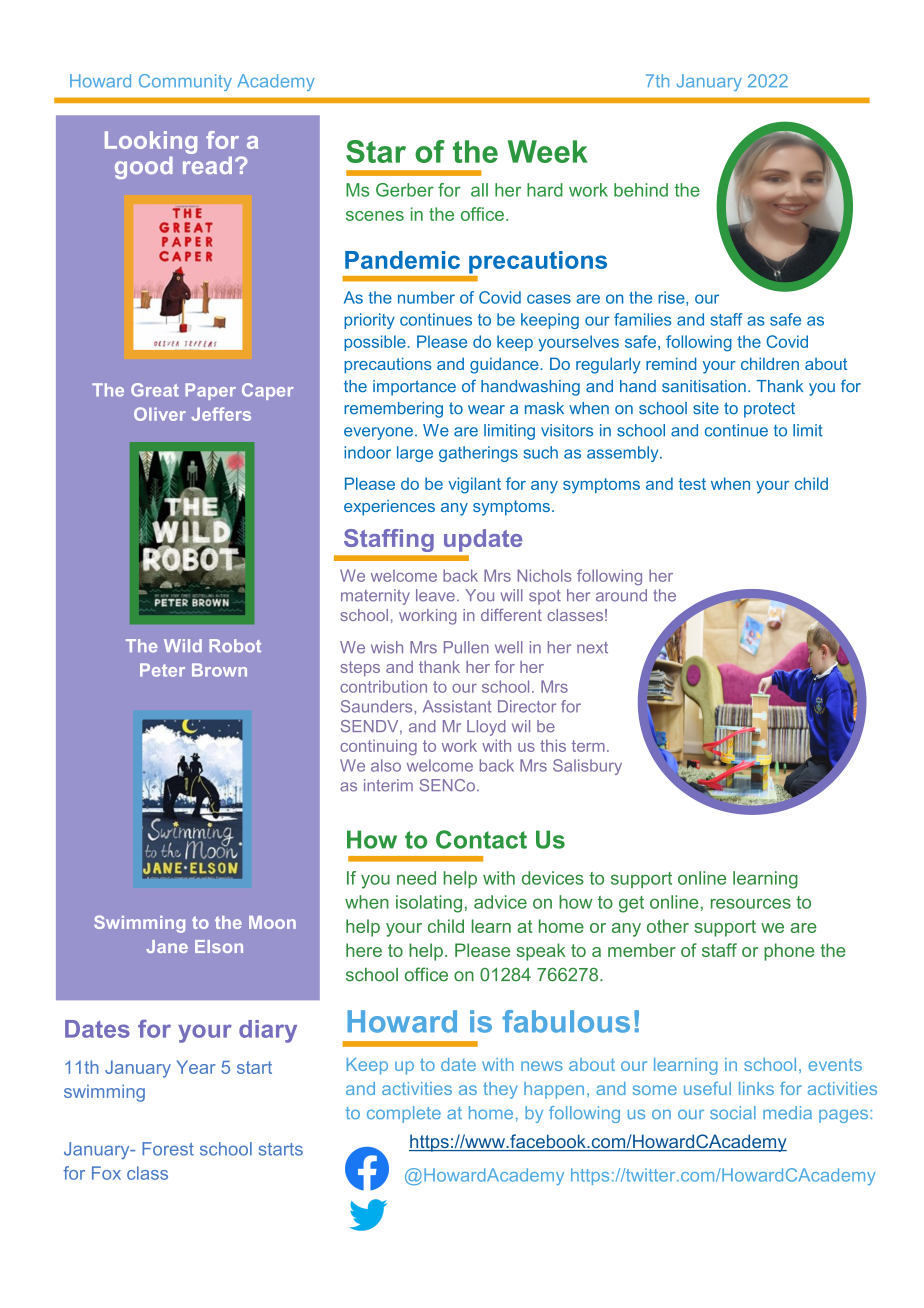 Image resolution: width=924 pixels, height=1308 pixels. Describe the element at coordinates (621, 595) in the image. I see `around` at that location.
